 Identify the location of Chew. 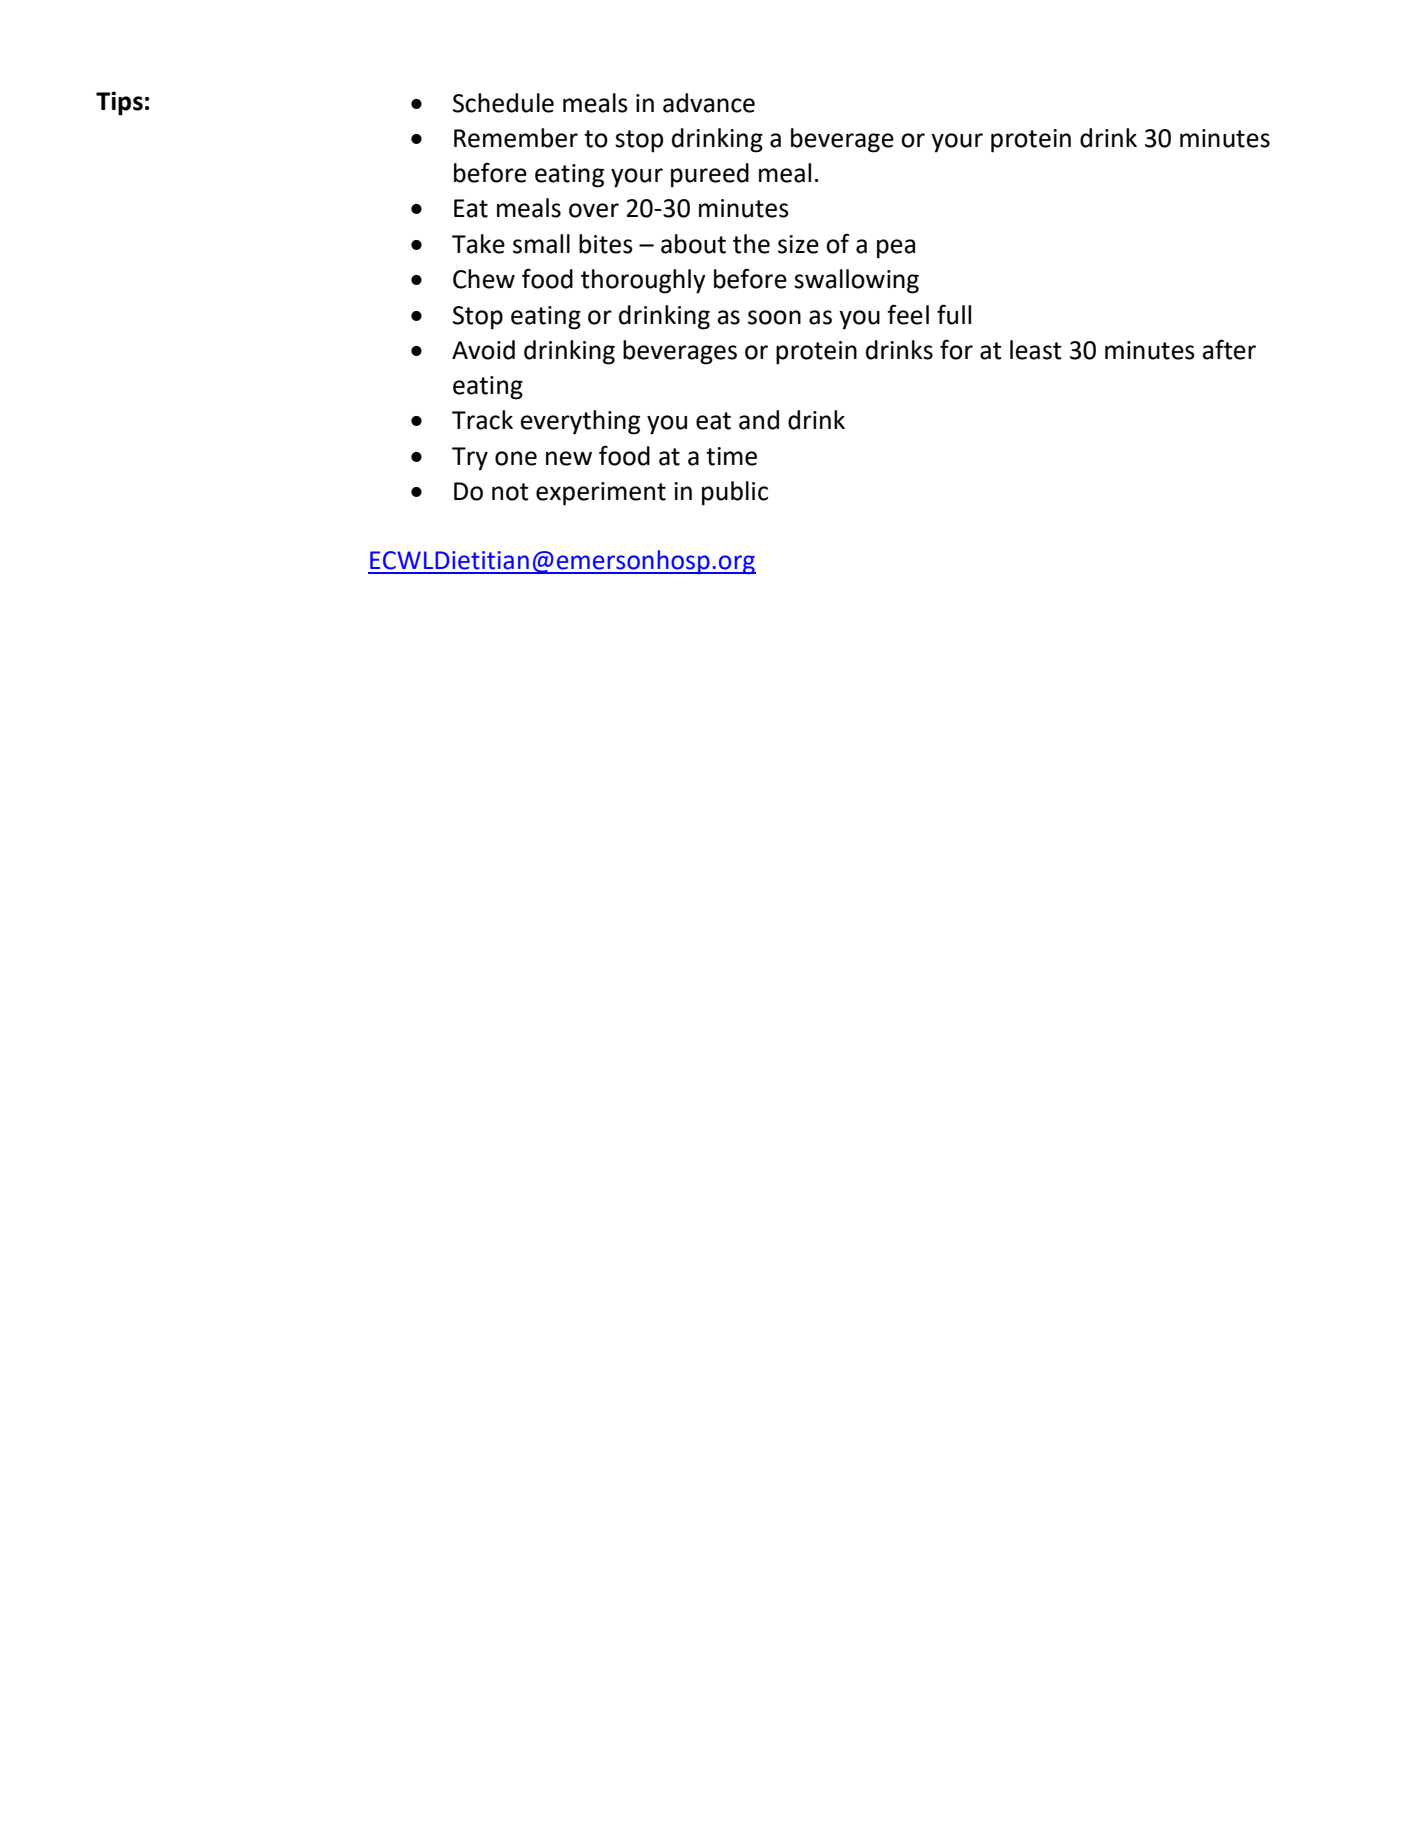
(484, 279).
